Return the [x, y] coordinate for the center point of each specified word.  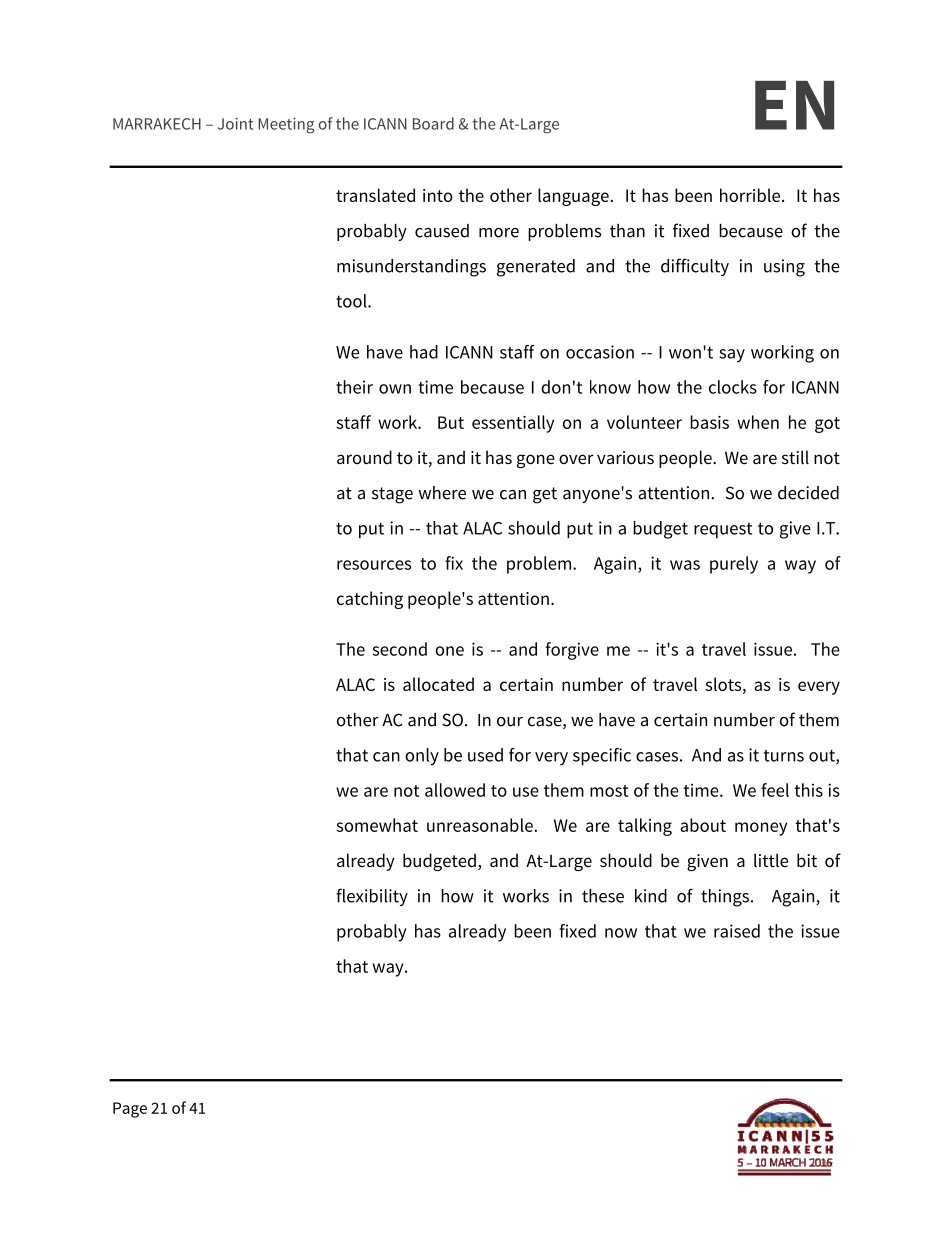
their [354, 387]
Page [130, 1110]
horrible [751, 195]
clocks [733, 387]
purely [734, 565]
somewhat [377, 825]
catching [370, 600]
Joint [235, 124]
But [451, 422]
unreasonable [481, 825]
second [399, 649]
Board [433, 123]
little [771, 860]
